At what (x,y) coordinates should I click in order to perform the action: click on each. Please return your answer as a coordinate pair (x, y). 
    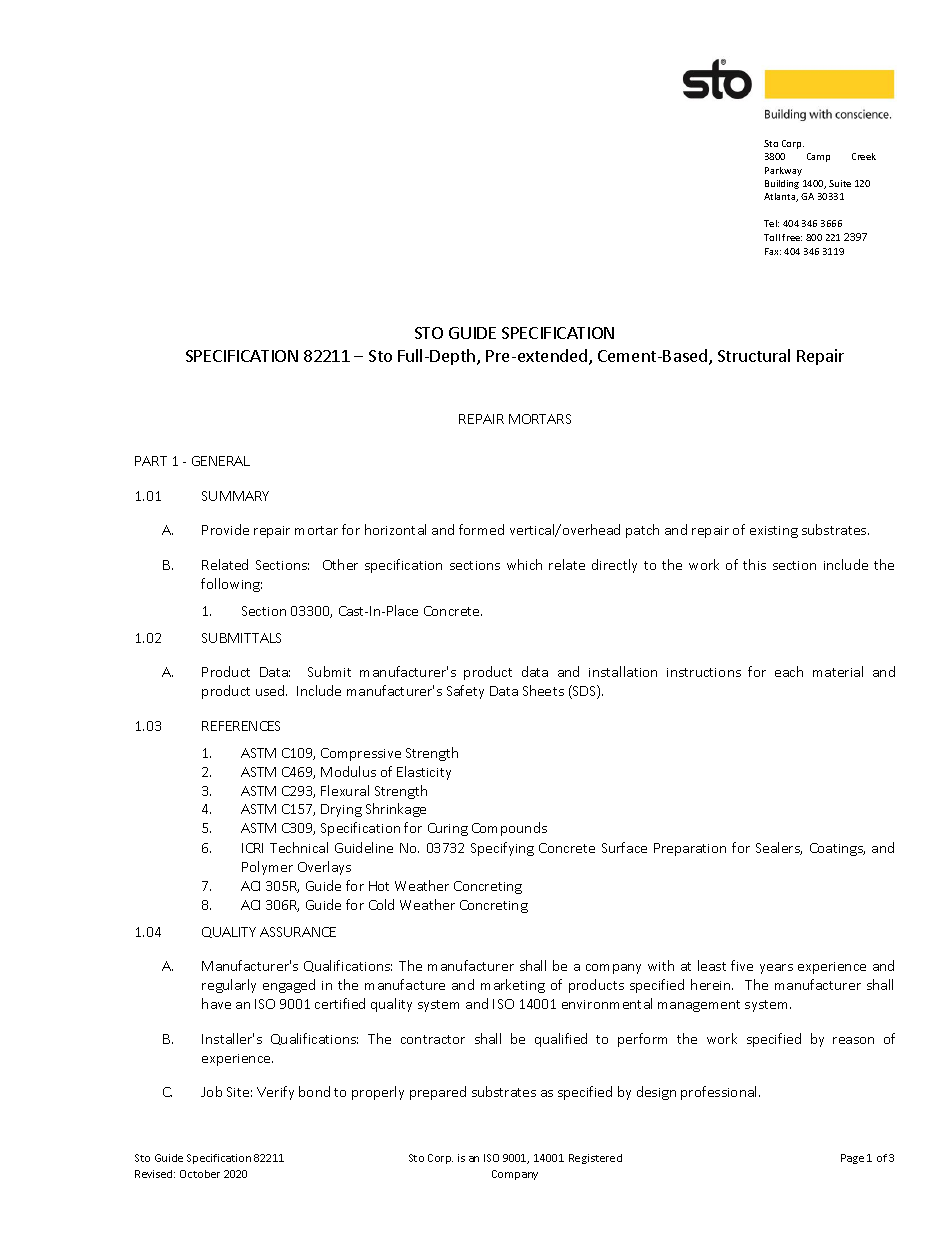
    Looking at the image, I should click on (789, 671).
